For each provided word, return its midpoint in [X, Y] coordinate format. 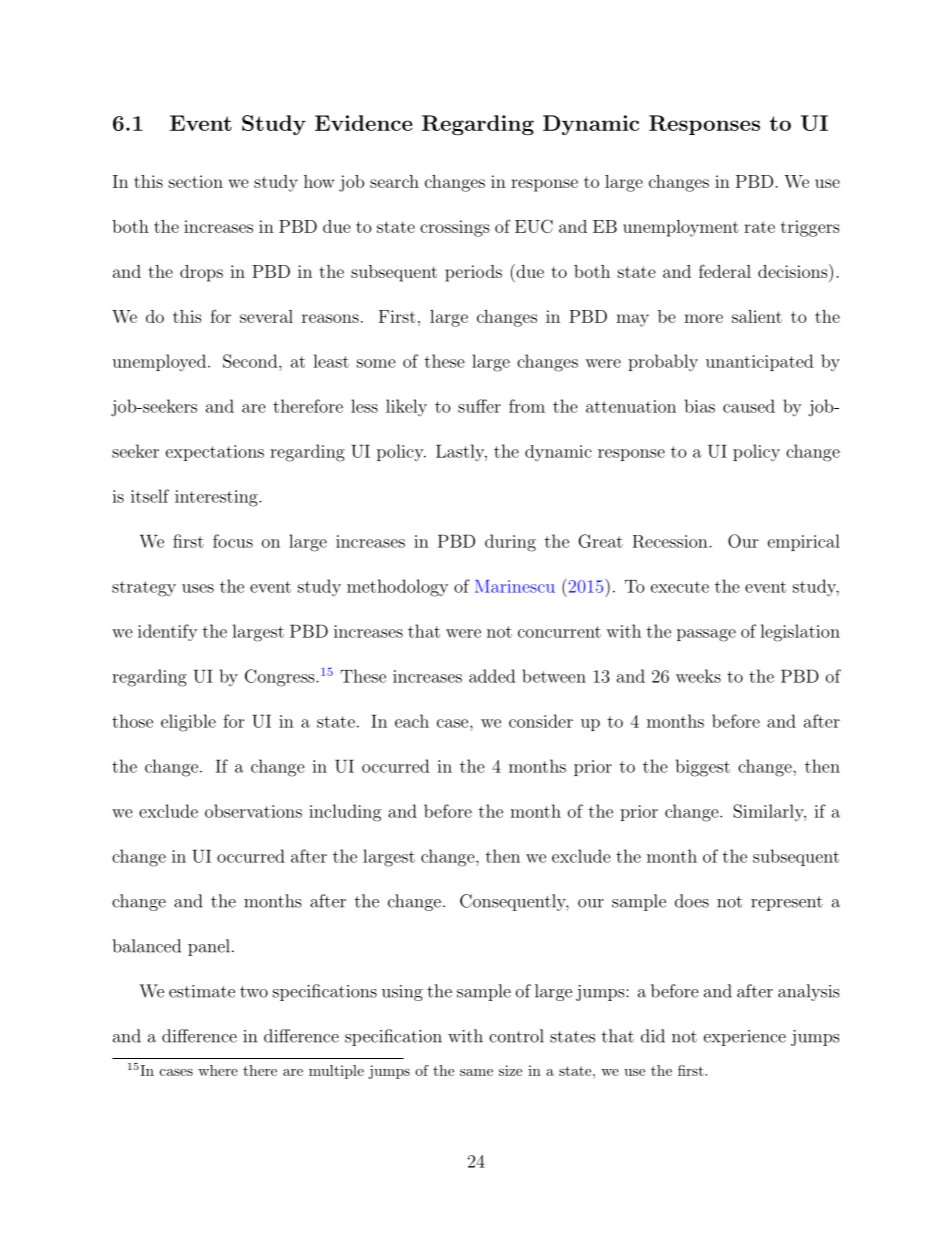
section [196, 181]
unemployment [681, 228]
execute [680, 587]
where [218, 1070]
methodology [397, 588]
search [394, 181]
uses [198, 588]
